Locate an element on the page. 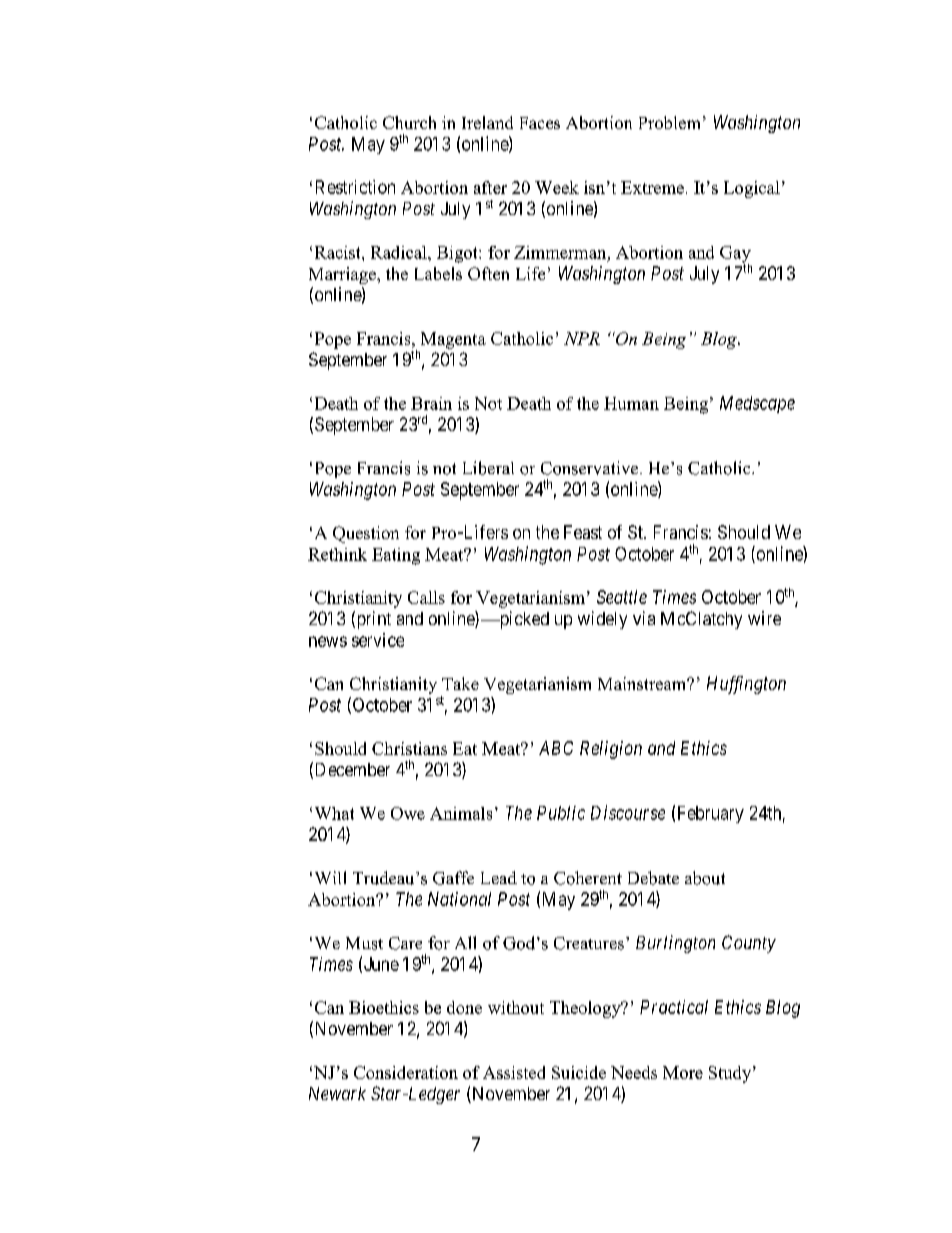 The image size is (952, 1233). wire is located at coordinates (764, 618).
